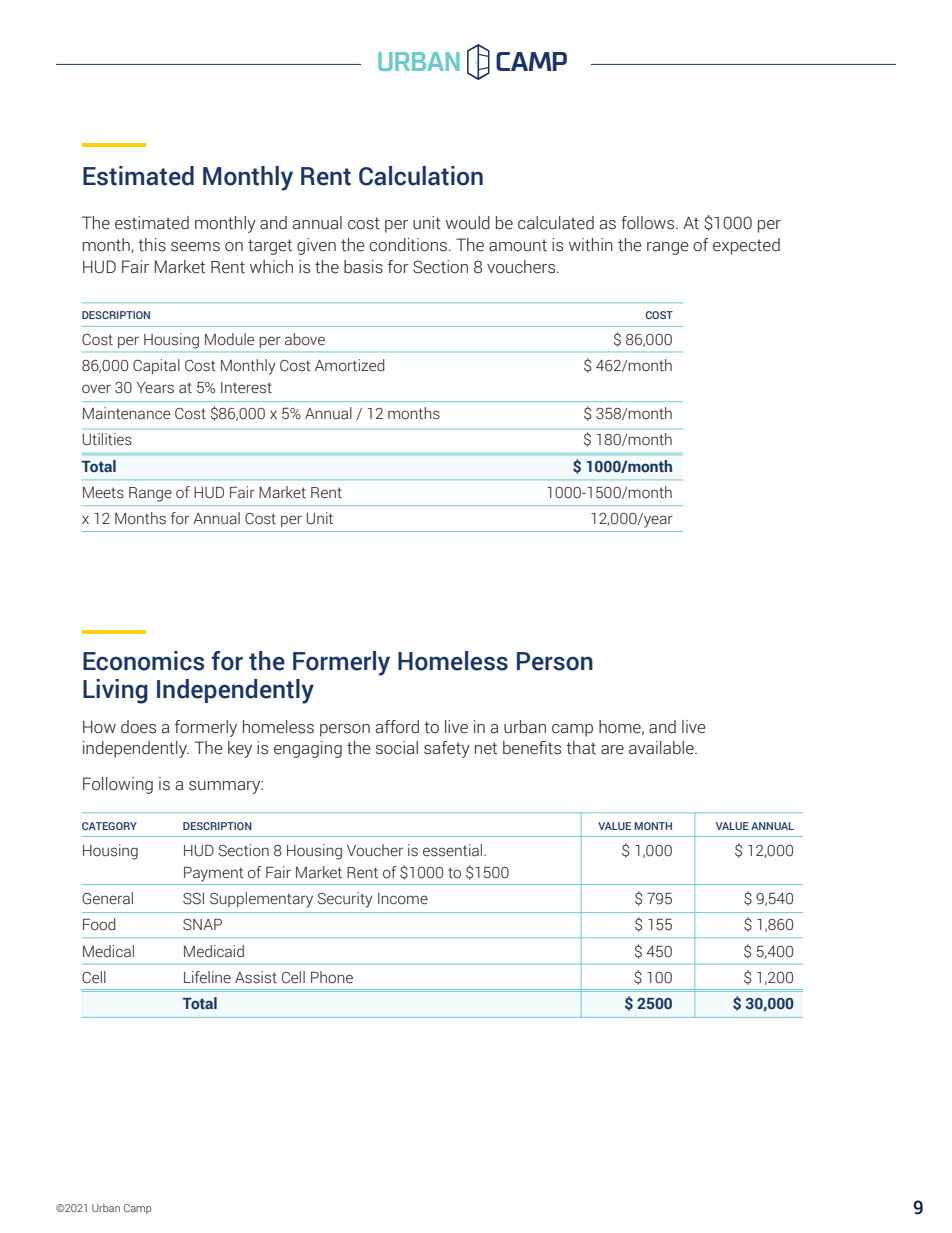 The height and width of the screenshot is (1233, 952). What do you see at coordinates (152, 245) in the screenshot?
I see `this` at bounding box center [152, 245].
